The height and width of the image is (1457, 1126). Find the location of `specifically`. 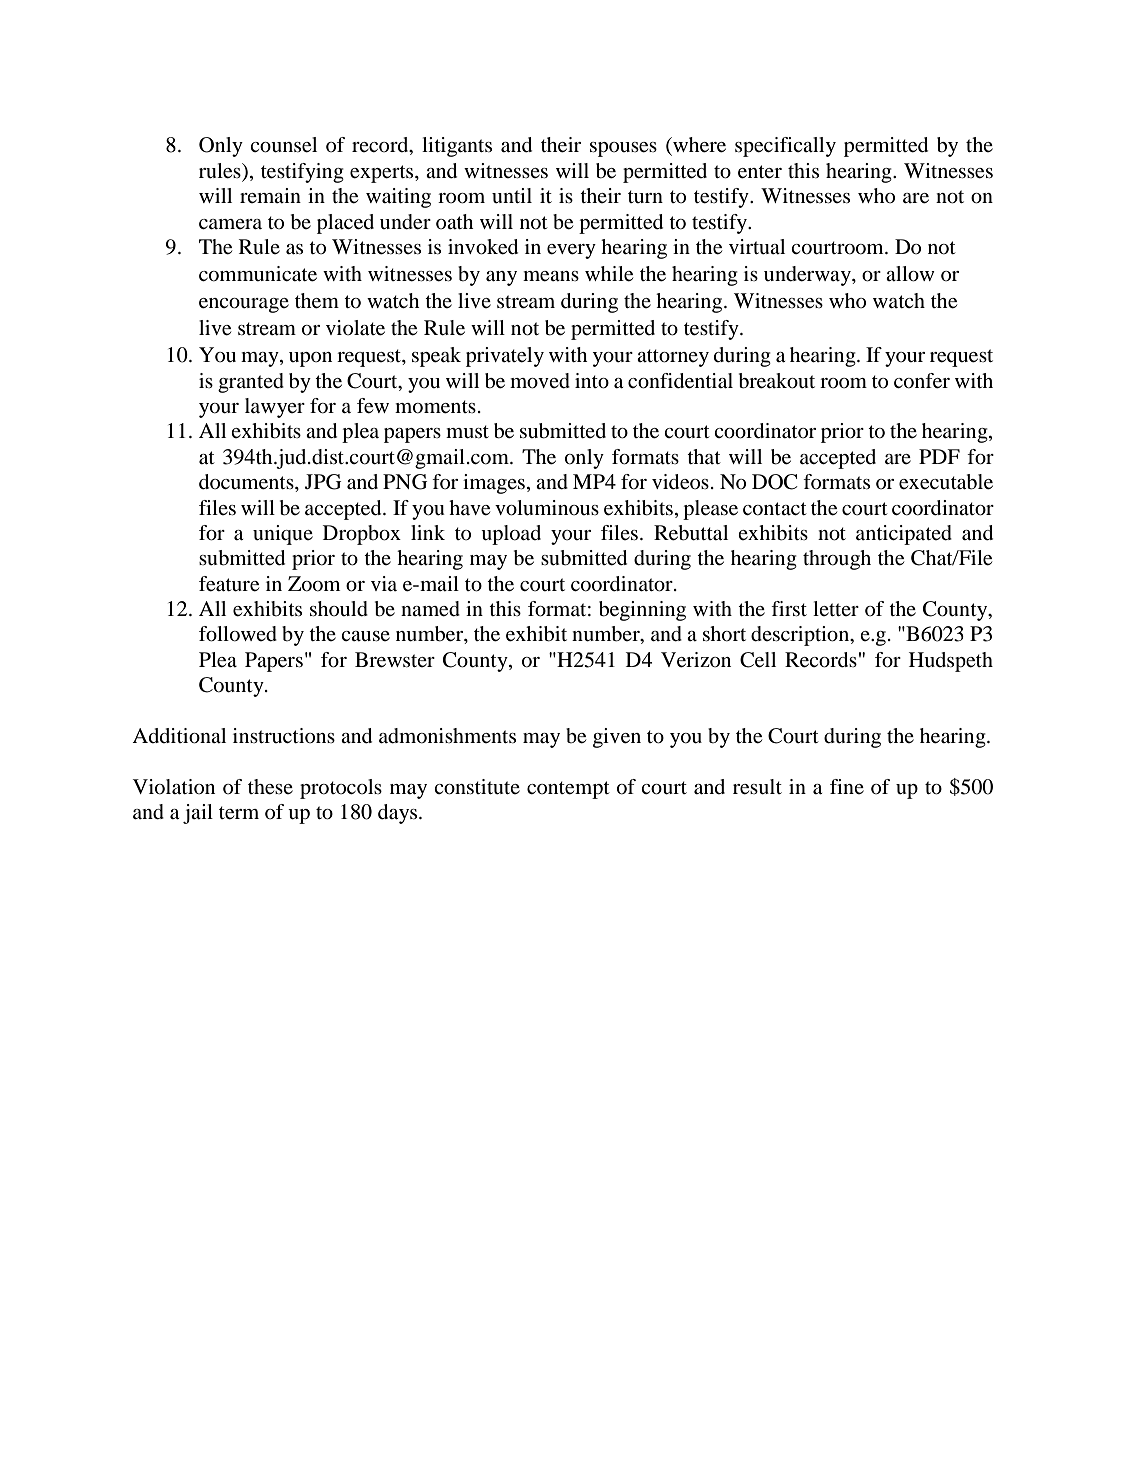

specifically is located at coordinates (785, 147).
